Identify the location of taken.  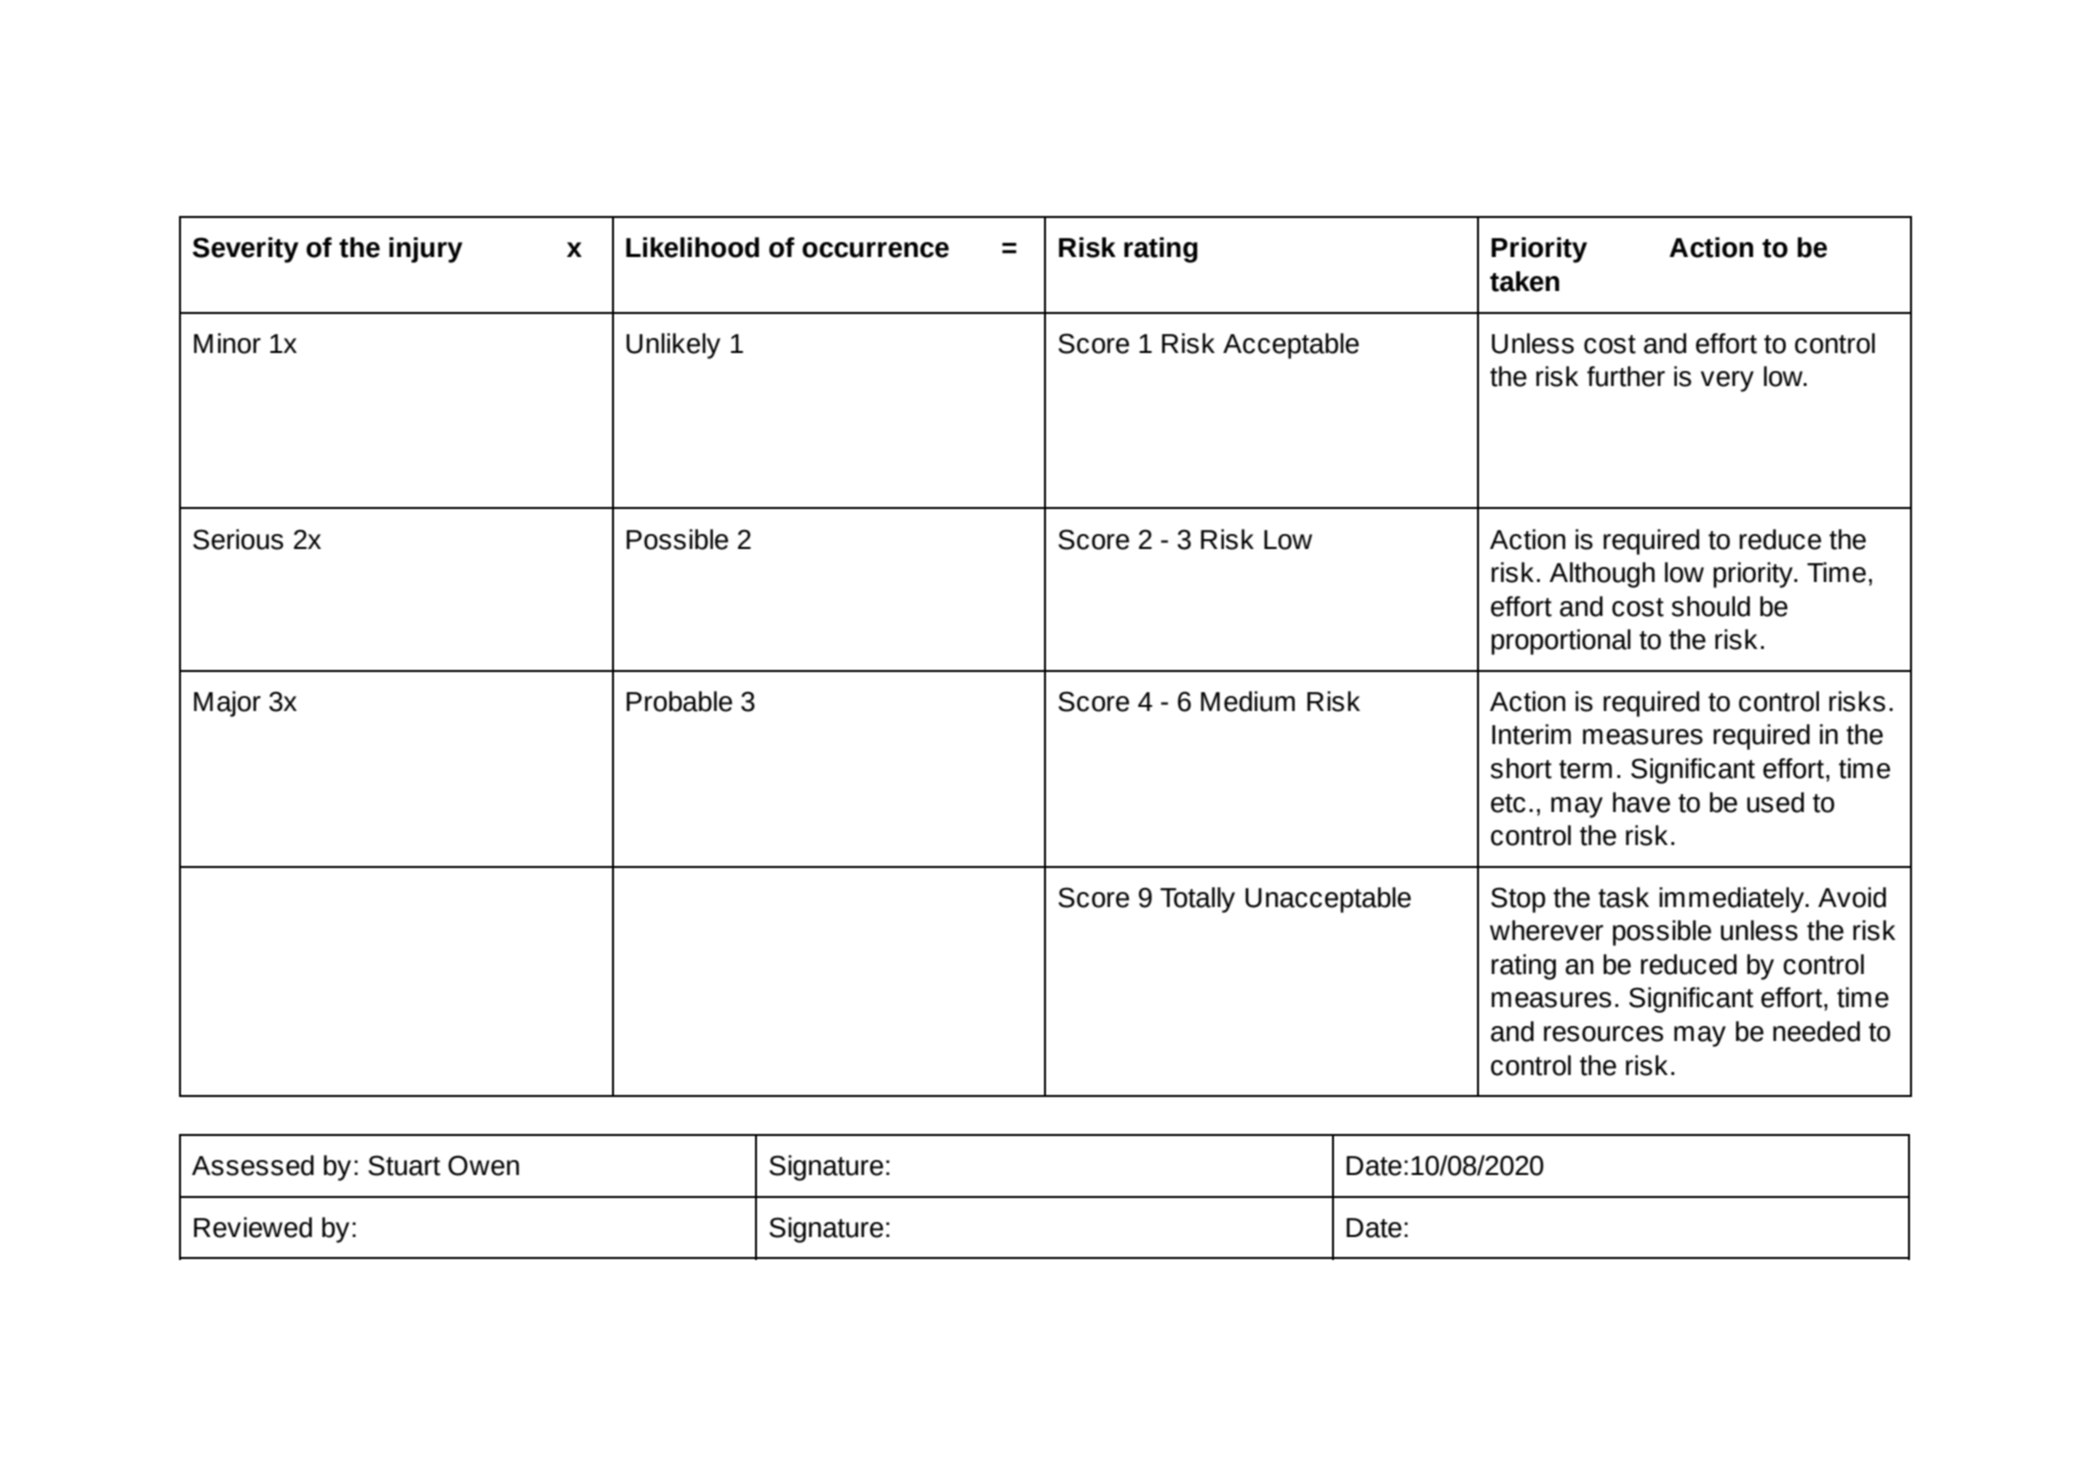
(1524, 281).
